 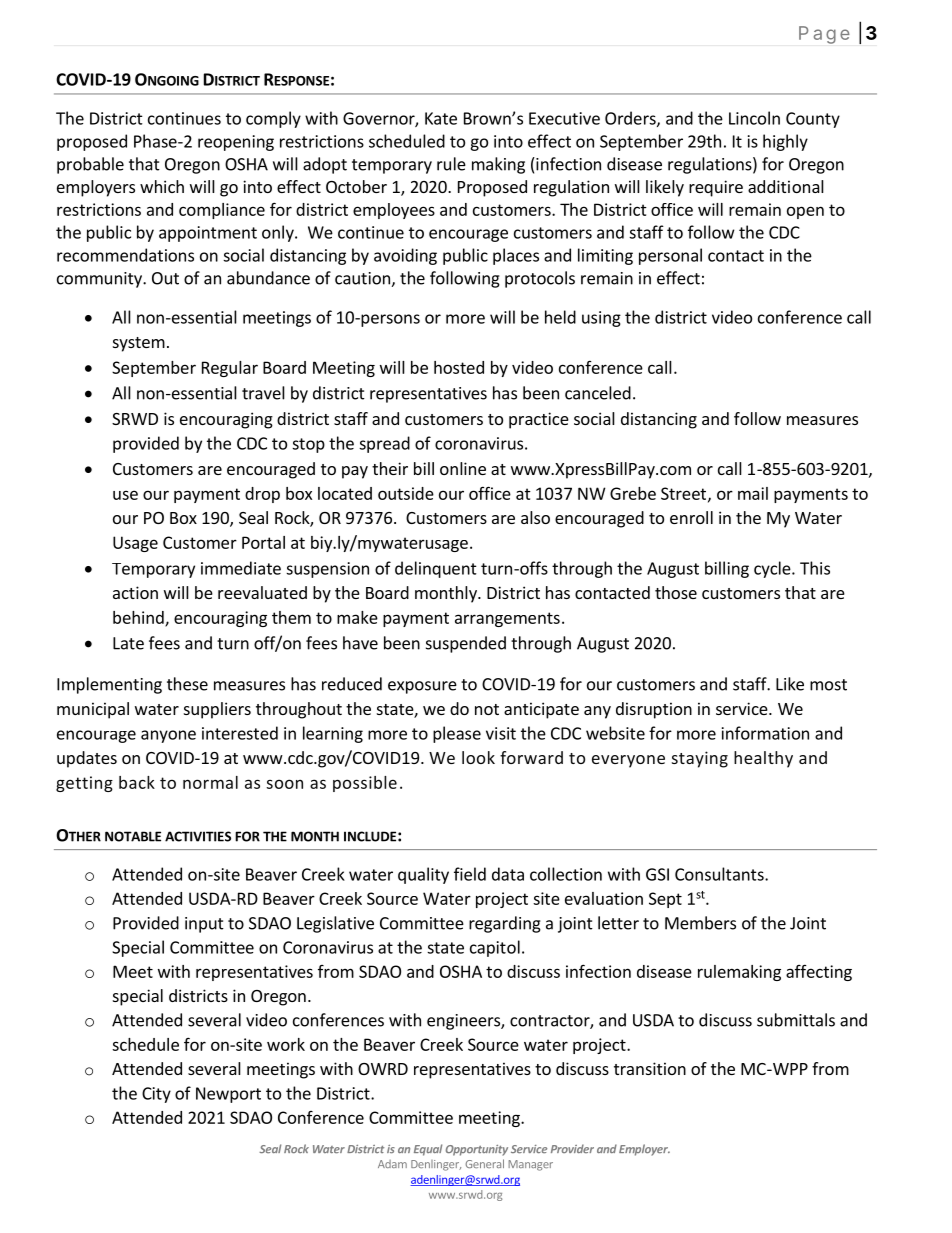 What do you see at coordinates (162, 186) in the screenshot?
I see `which` at bounding box center [162, 186].
